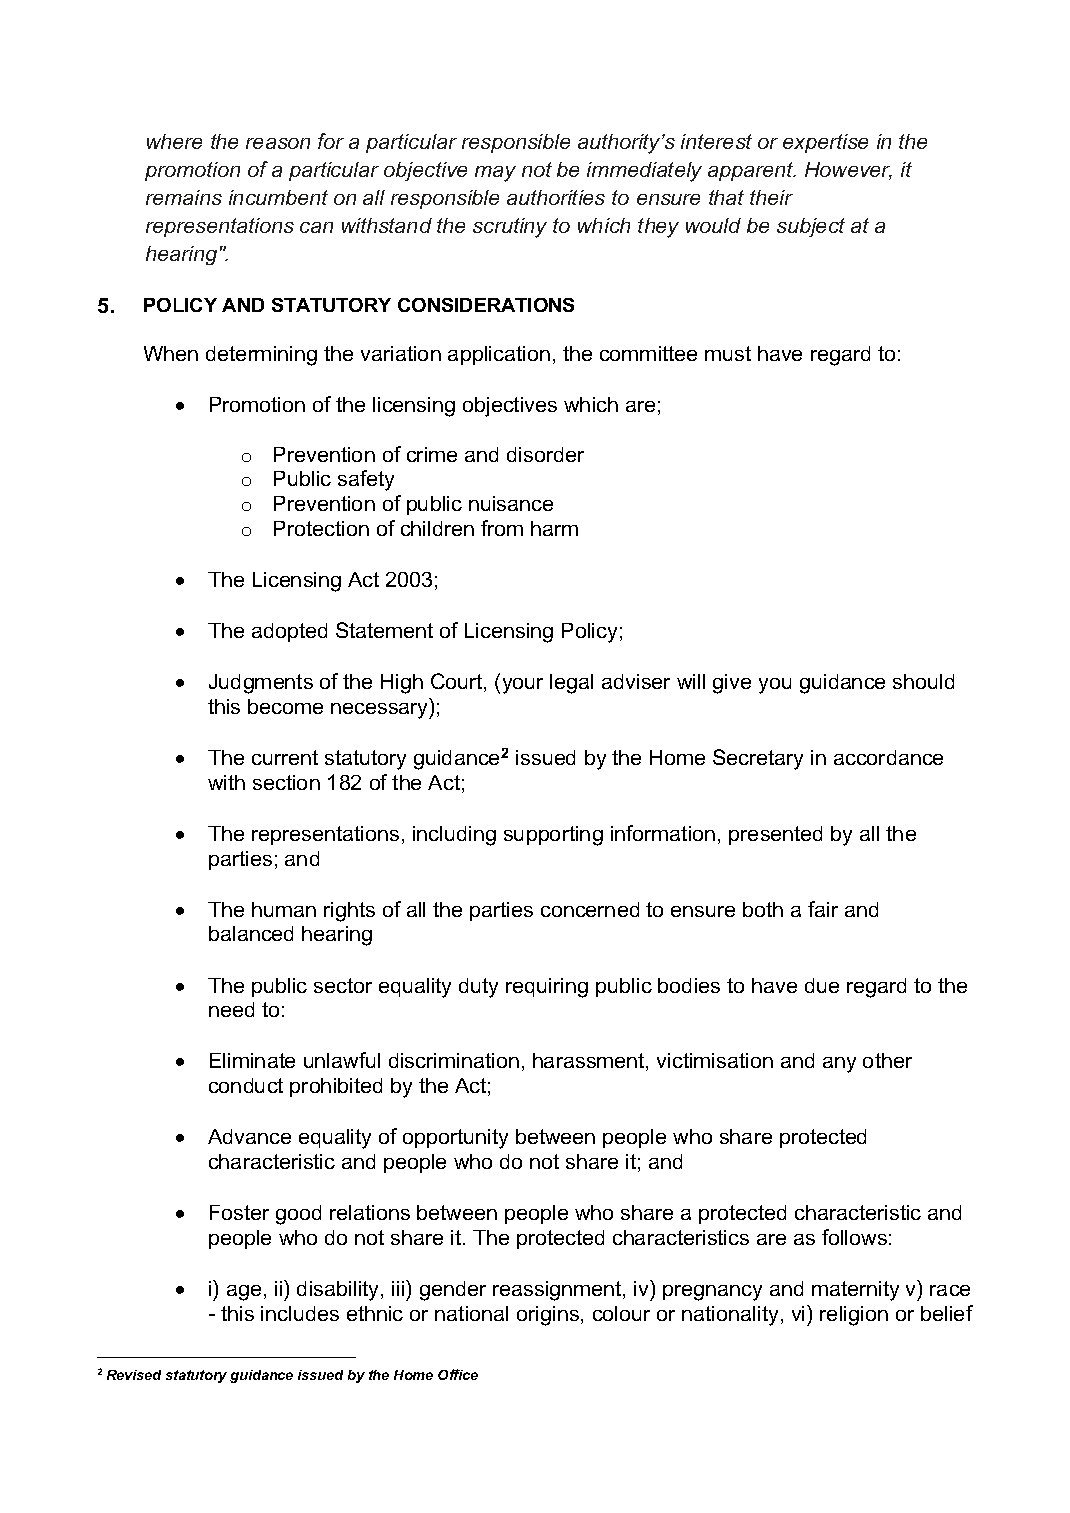 The image size is (1070, 1513). I want to click on any, so click(839, 1065).
